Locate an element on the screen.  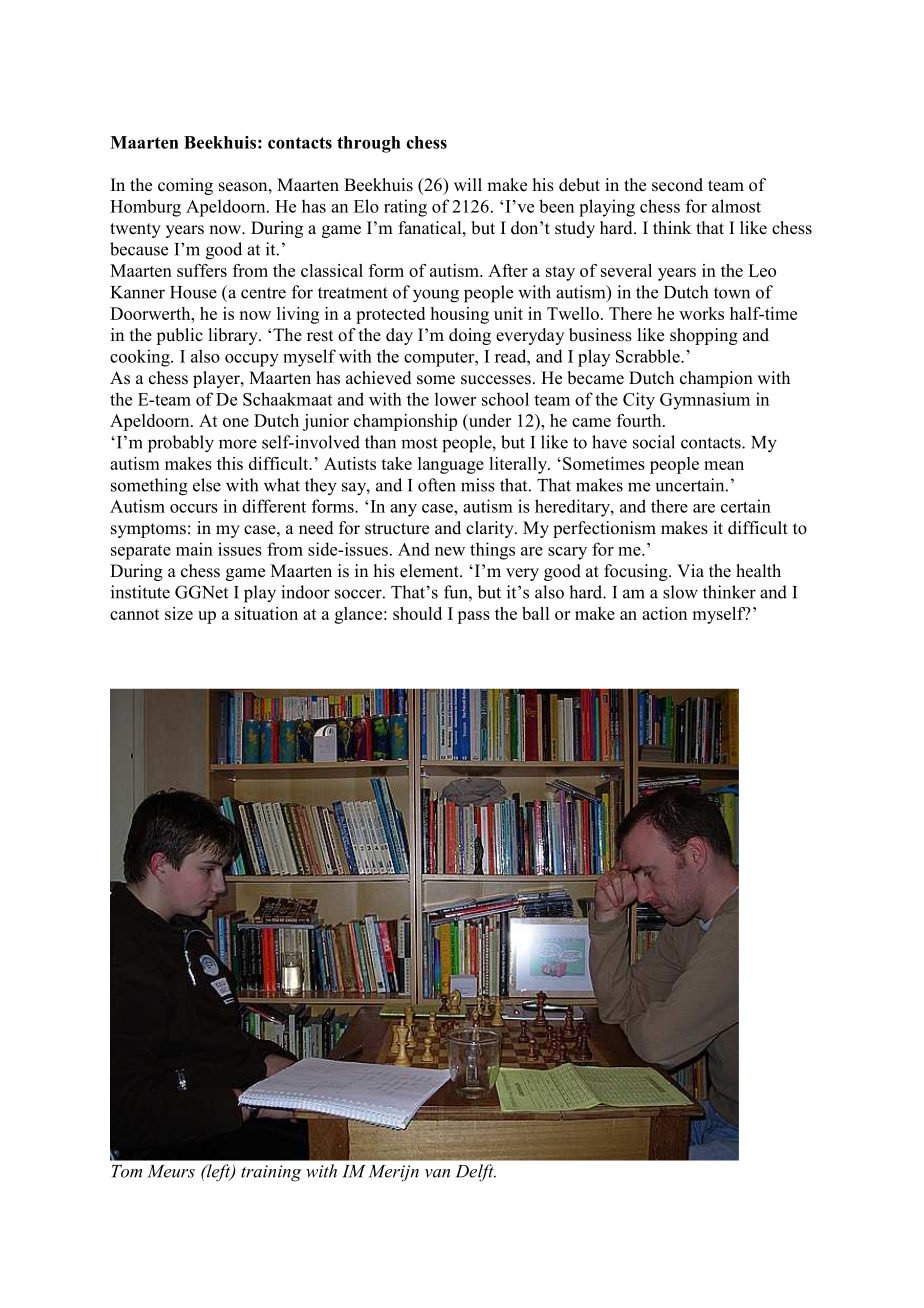
coming is located at coordinates (185, 186).
